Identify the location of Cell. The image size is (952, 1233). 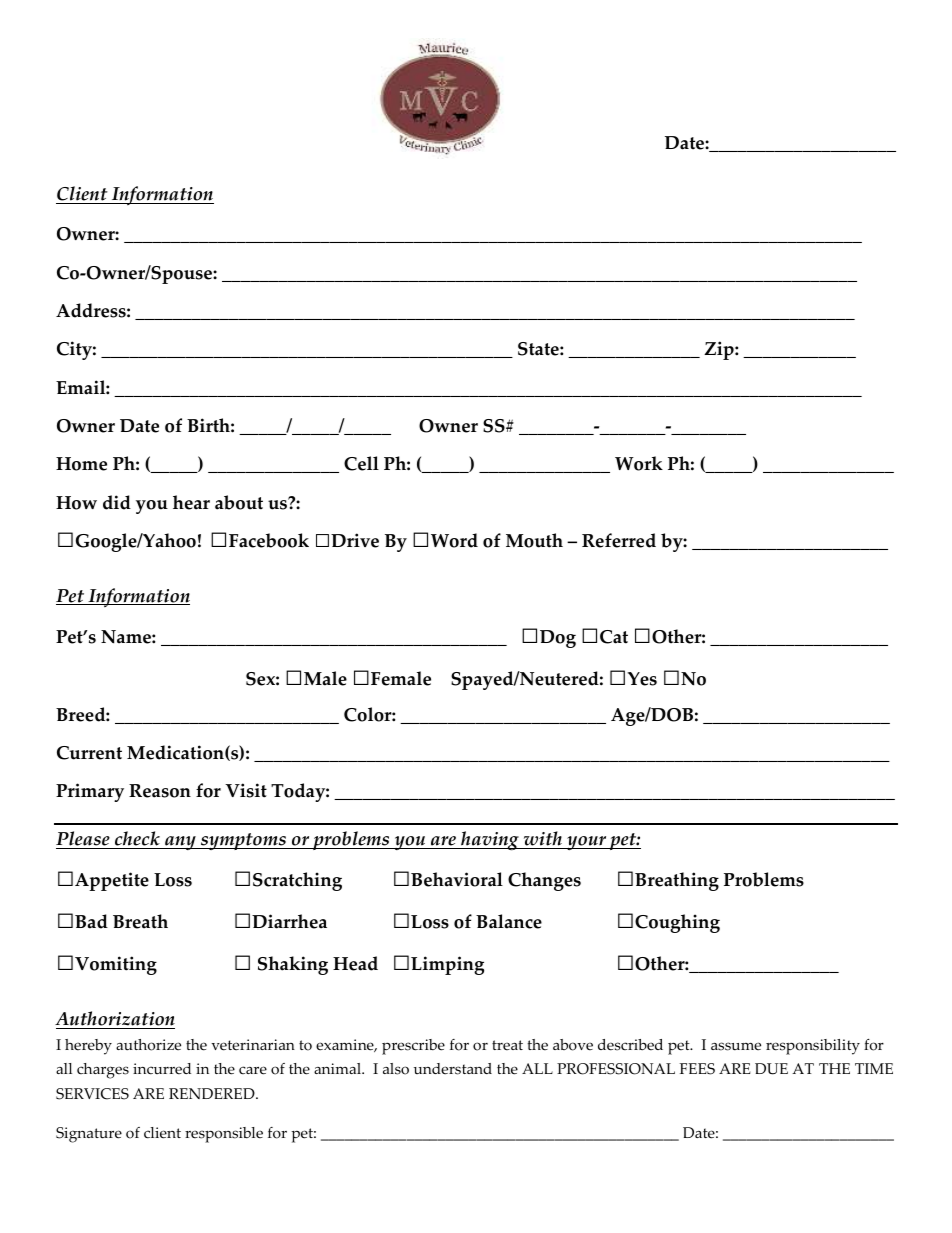
(361, 463).
